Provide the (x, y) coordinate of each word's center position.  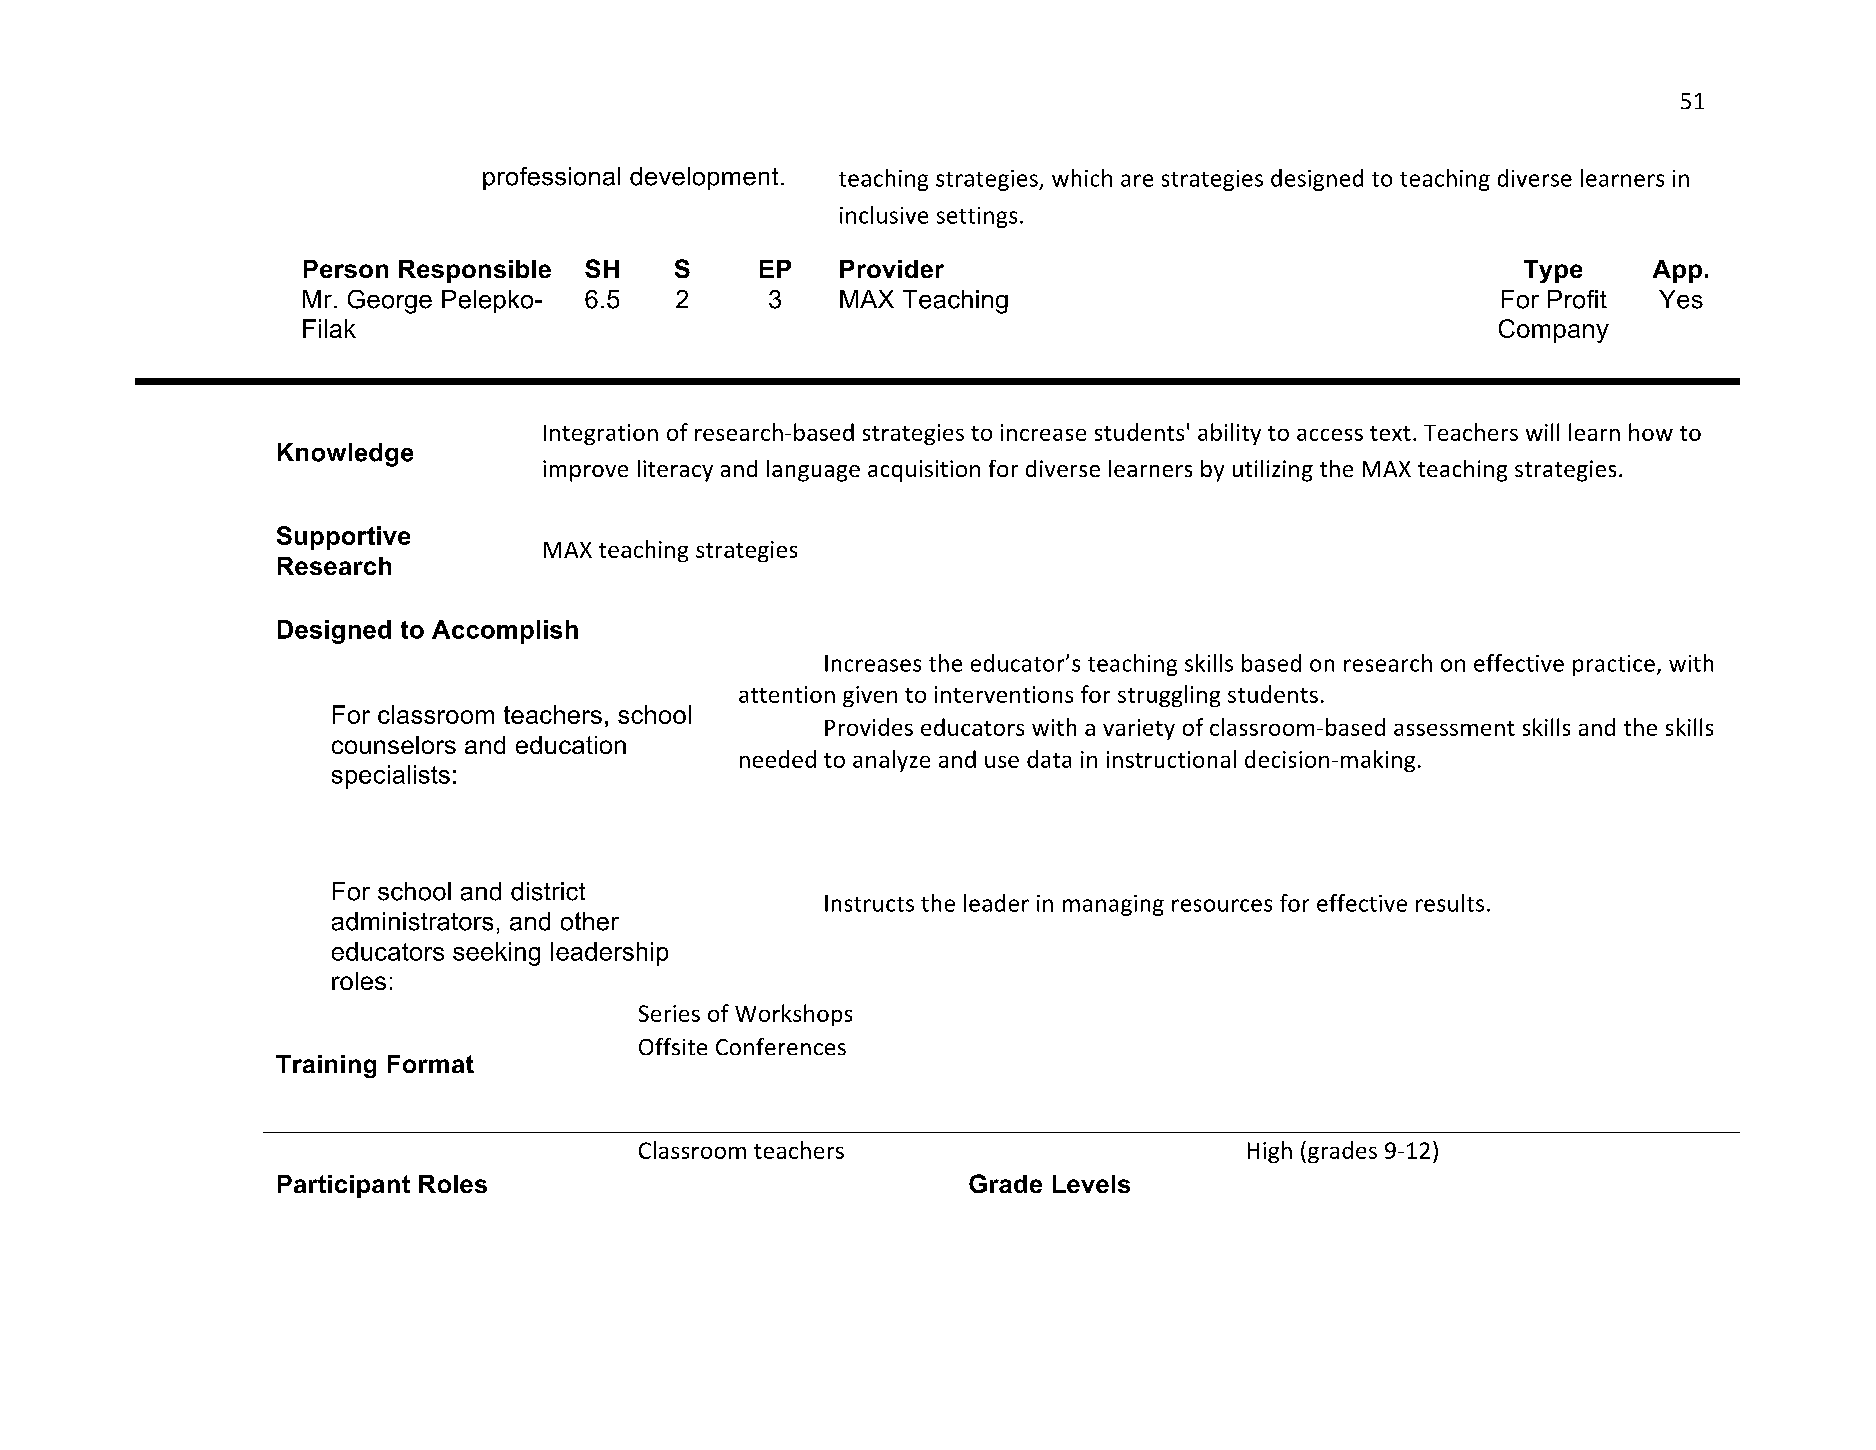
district (548, 891)
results (1450, 903)
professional (551, 178)
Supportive (343, 538)
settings (977, 217)
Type (1553, 271)
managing (1113, 905)
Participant (344, 1186)
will (1542, 432)
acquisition (924, 471)
